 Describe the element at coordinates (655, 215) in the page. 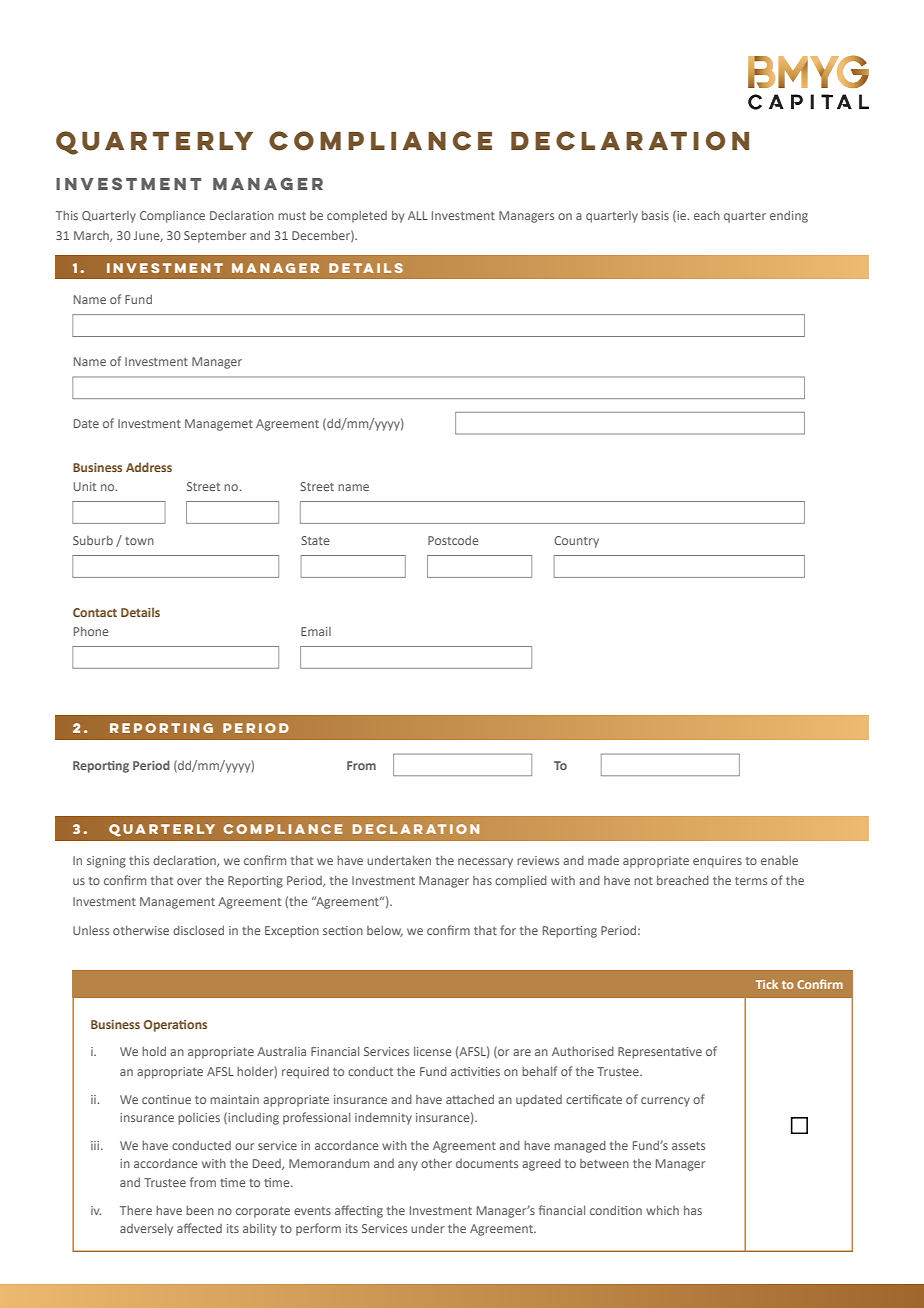

I see `basis` at that location.
